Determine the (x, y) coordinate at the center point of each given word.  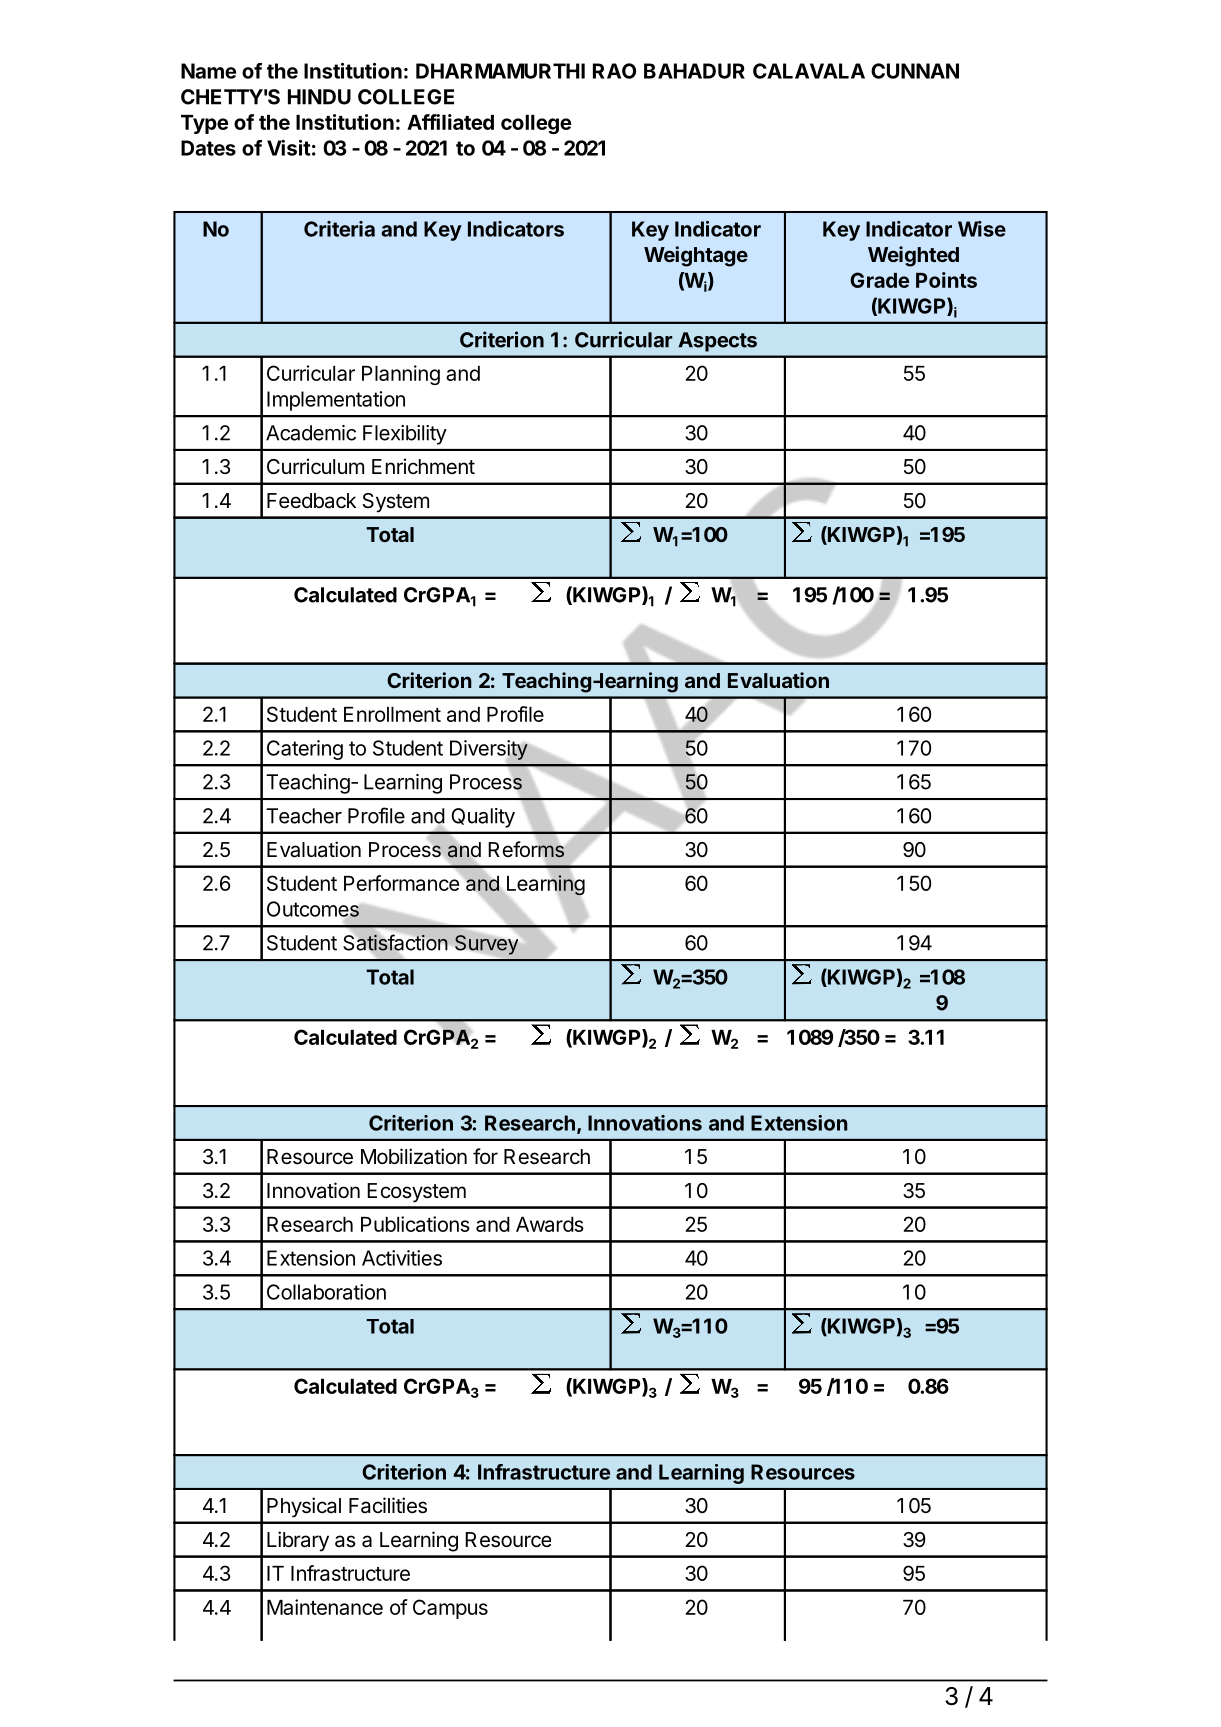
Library (298, 1541)
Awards (550, 1224)
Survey (486, 945)
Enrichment (423, 466)
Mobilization (414, 1156)
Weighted (913, 256)
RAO (614, 71)
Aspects (717, 342)
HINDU (319, 97)
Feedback (311, 501)
